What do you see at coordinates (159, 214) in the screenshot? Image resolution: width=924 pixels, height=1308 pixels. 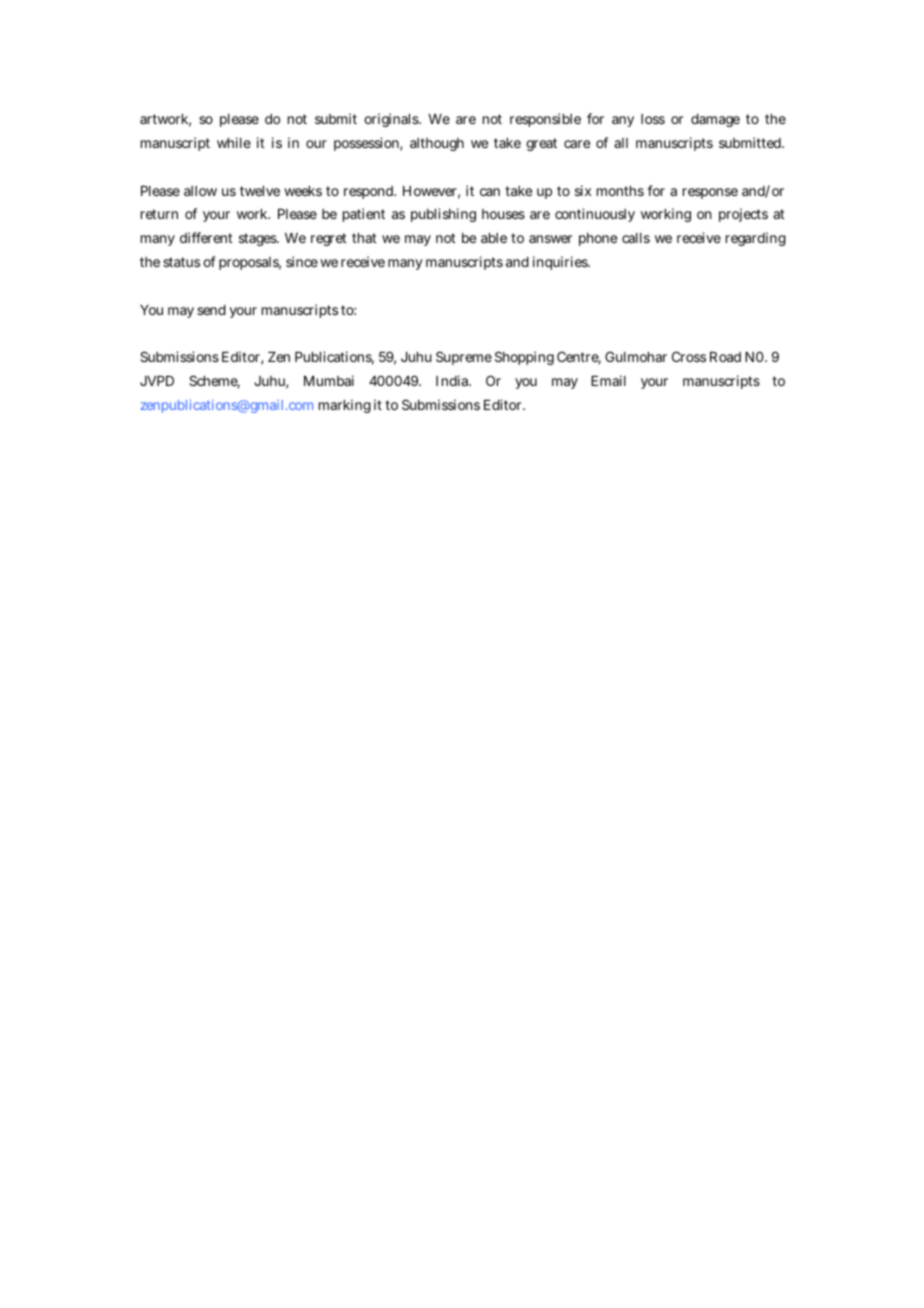 I see `return` at bounding box center [159, 214].
